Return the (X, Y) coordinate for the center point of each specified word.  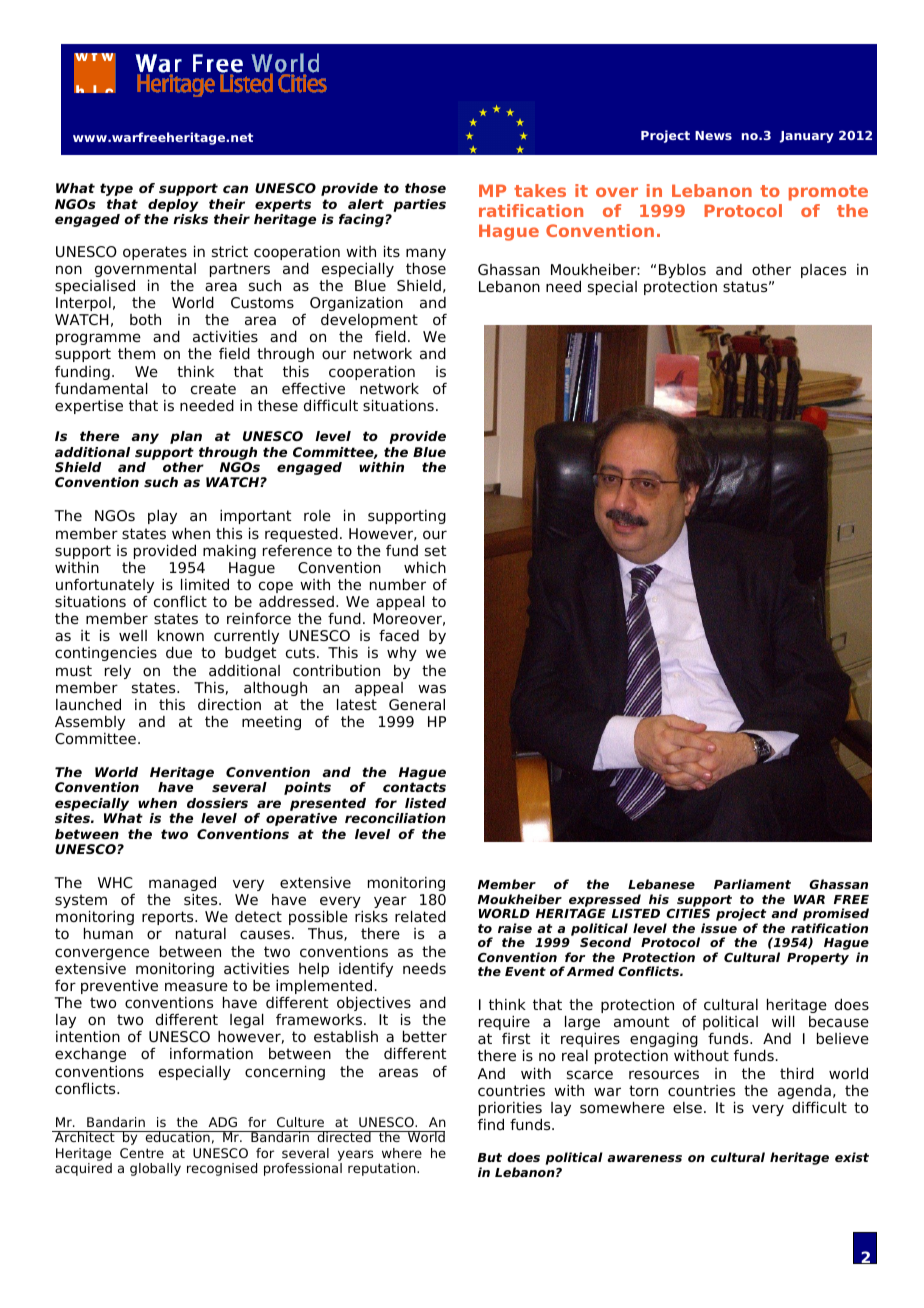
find (491, 1124)
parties (419, 205)
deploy (172, 207)
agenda (804, 1093)
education (177, 1136)
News (713, 135)
